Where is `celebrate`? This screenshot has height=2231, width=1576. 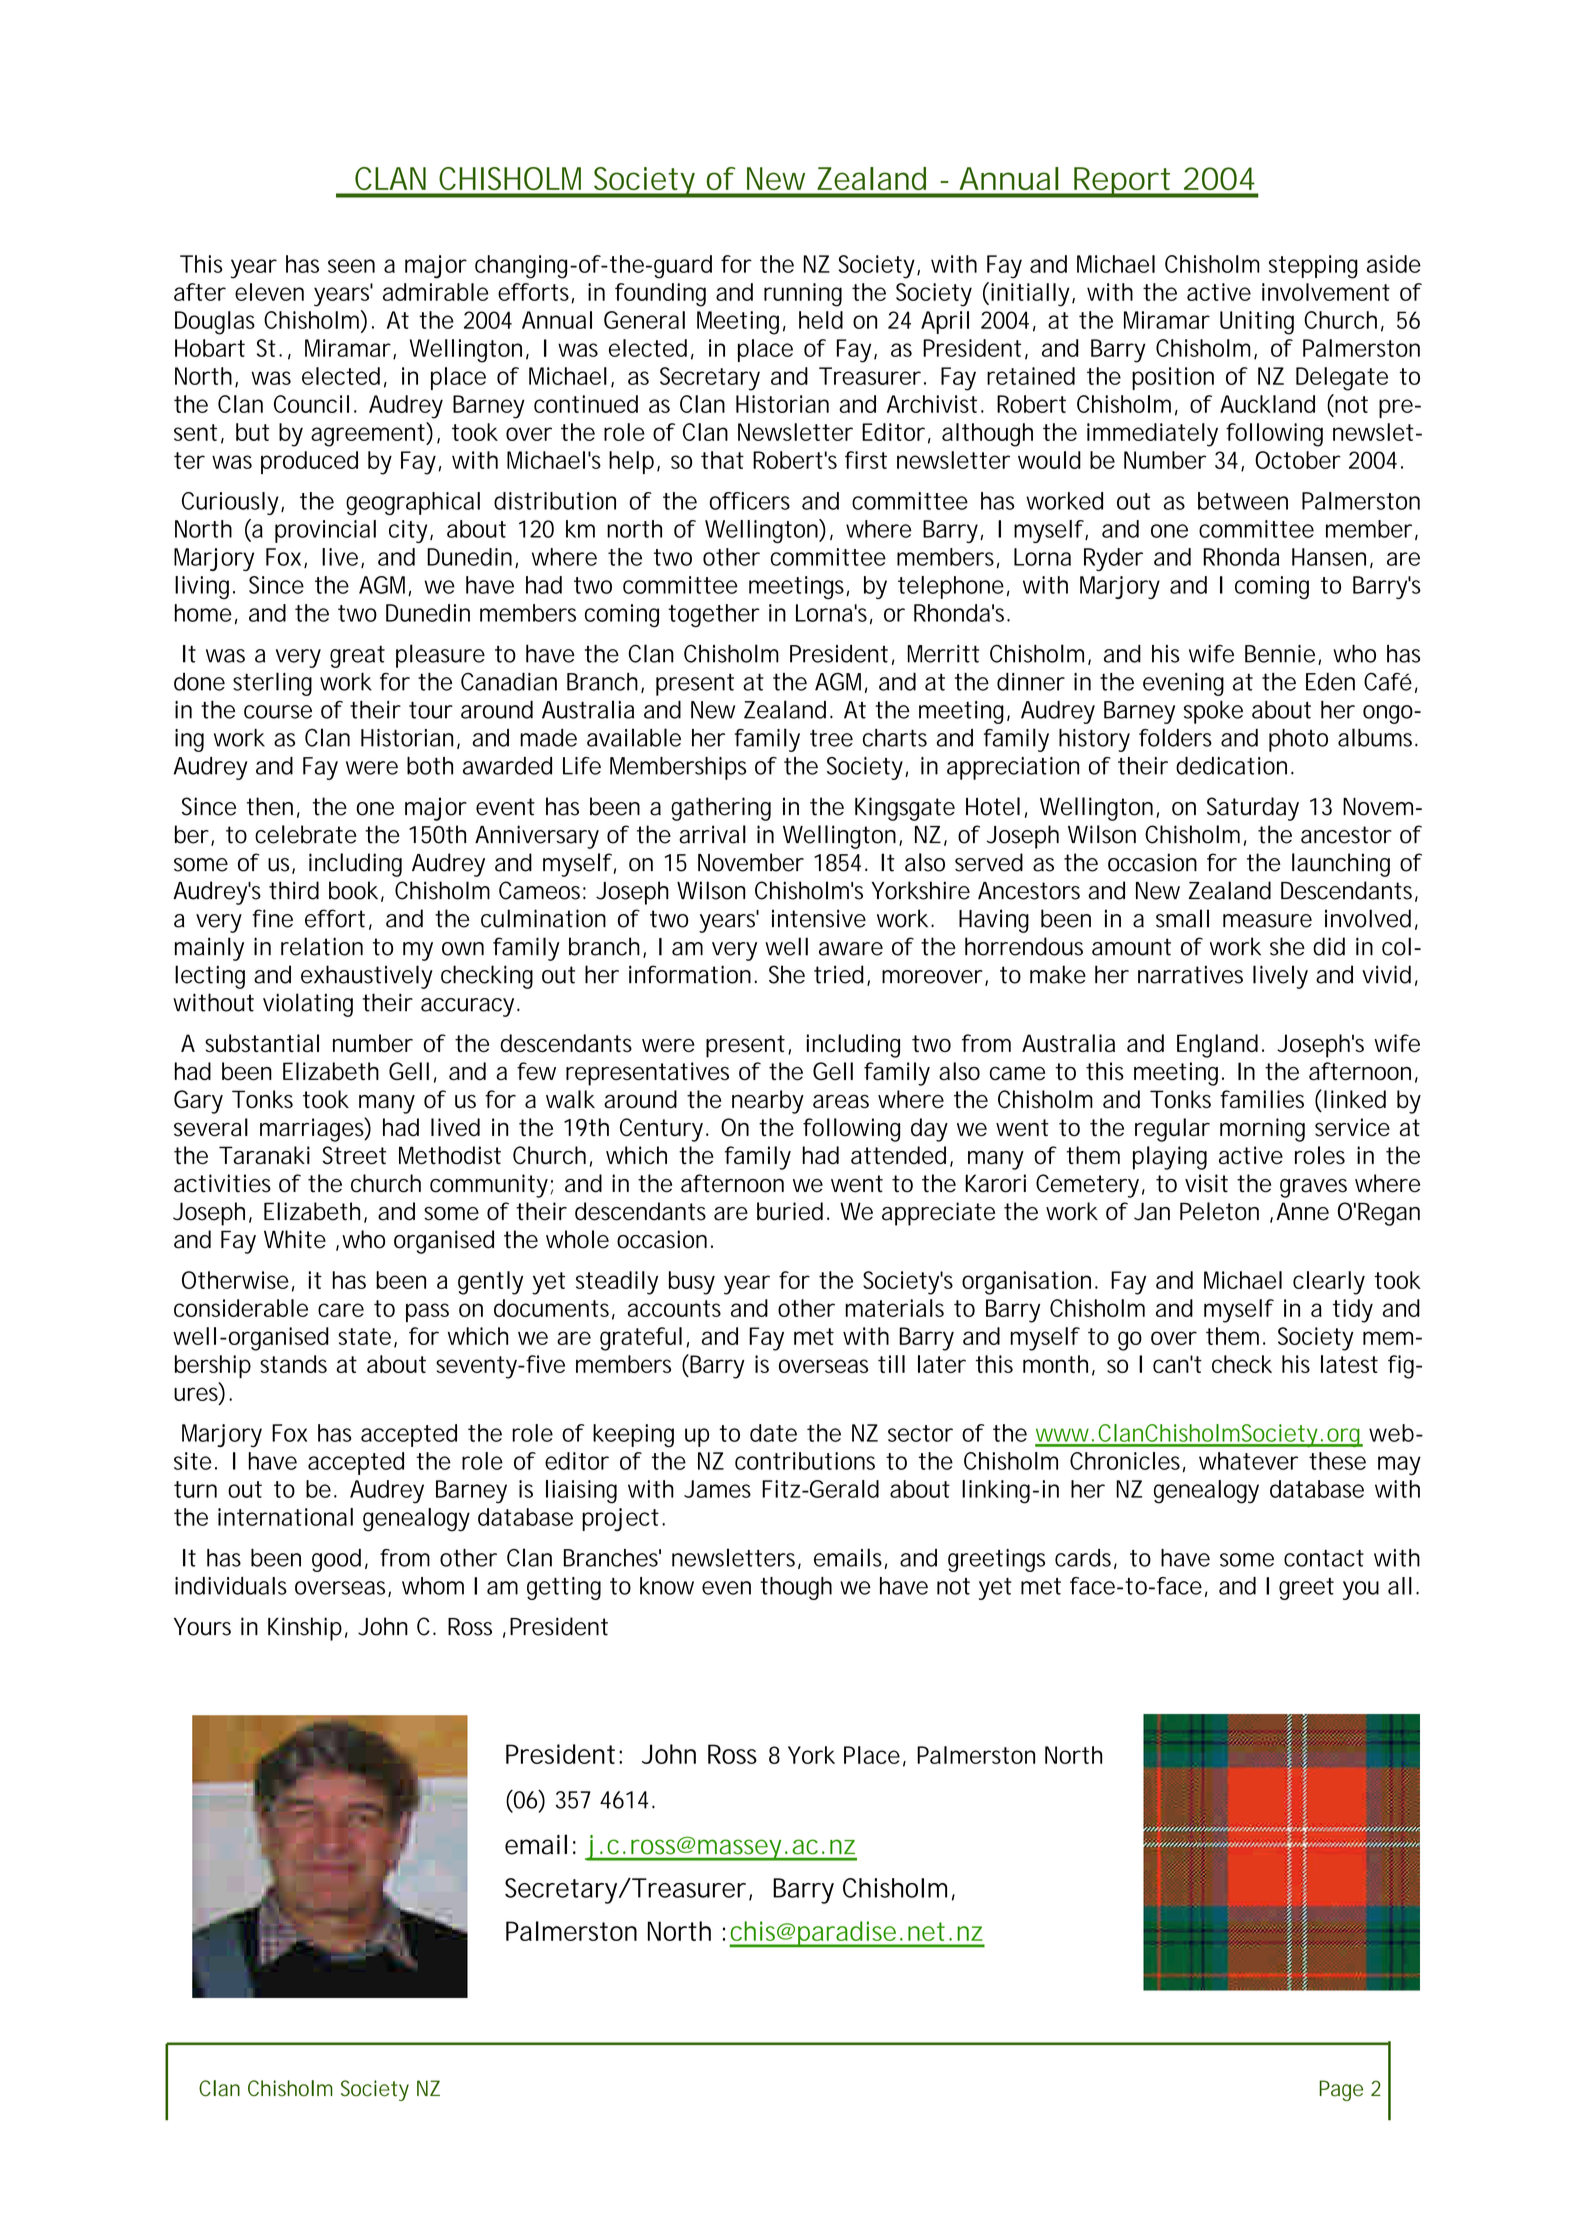 celebrate is located at coordinates (306, 834).
